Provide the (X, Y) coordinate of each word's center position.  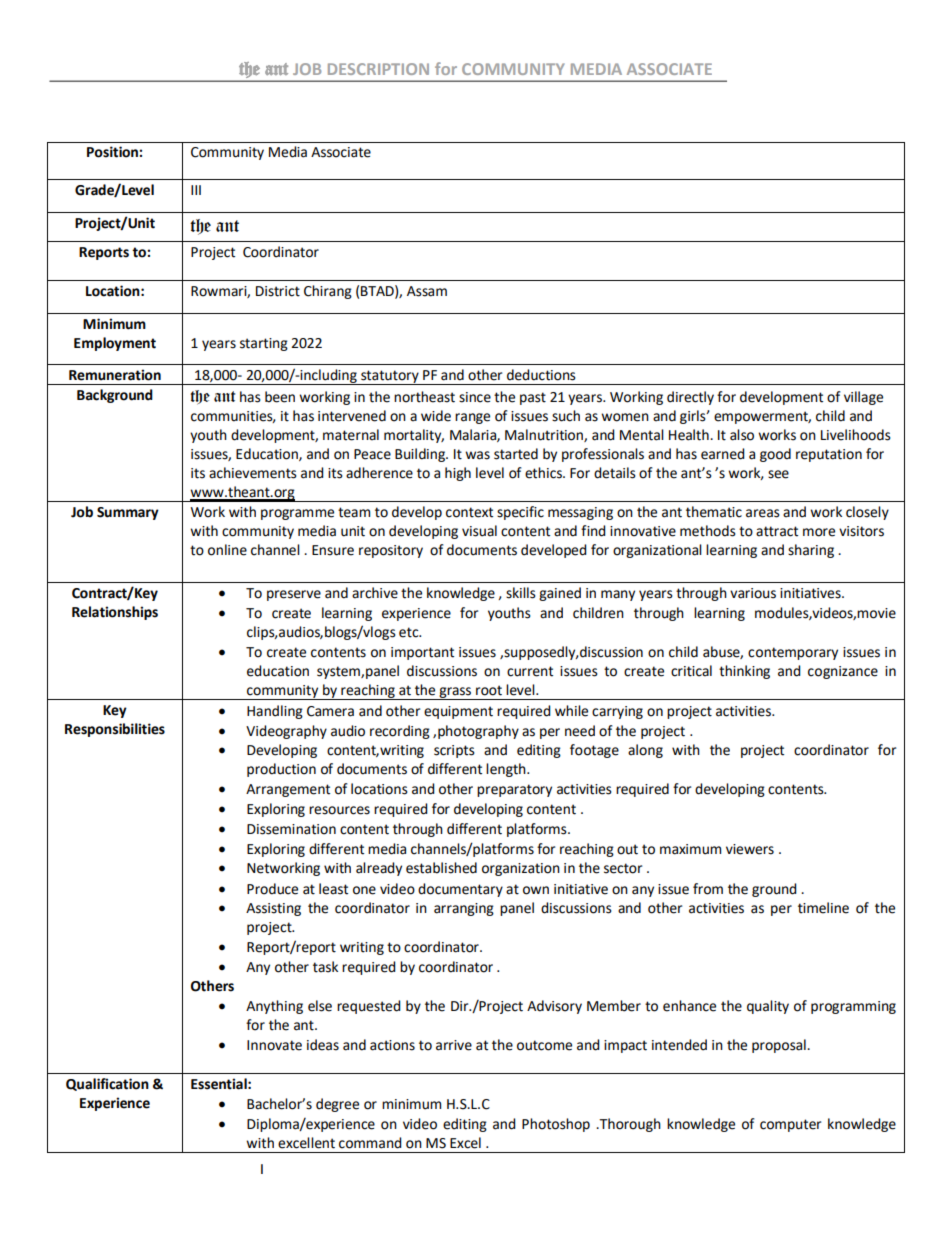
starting (264, 344)
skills (521, 593)
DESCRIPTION (378, 69)
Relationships (115, 613)
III (196, 190)
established (441, 868)
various (753, 593)
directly (690, 398)
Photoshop (556, 1125)
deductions (541, 375)
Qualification (107, 1084)
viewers (750, 849)
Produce (272, 889)
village (863, 398)
